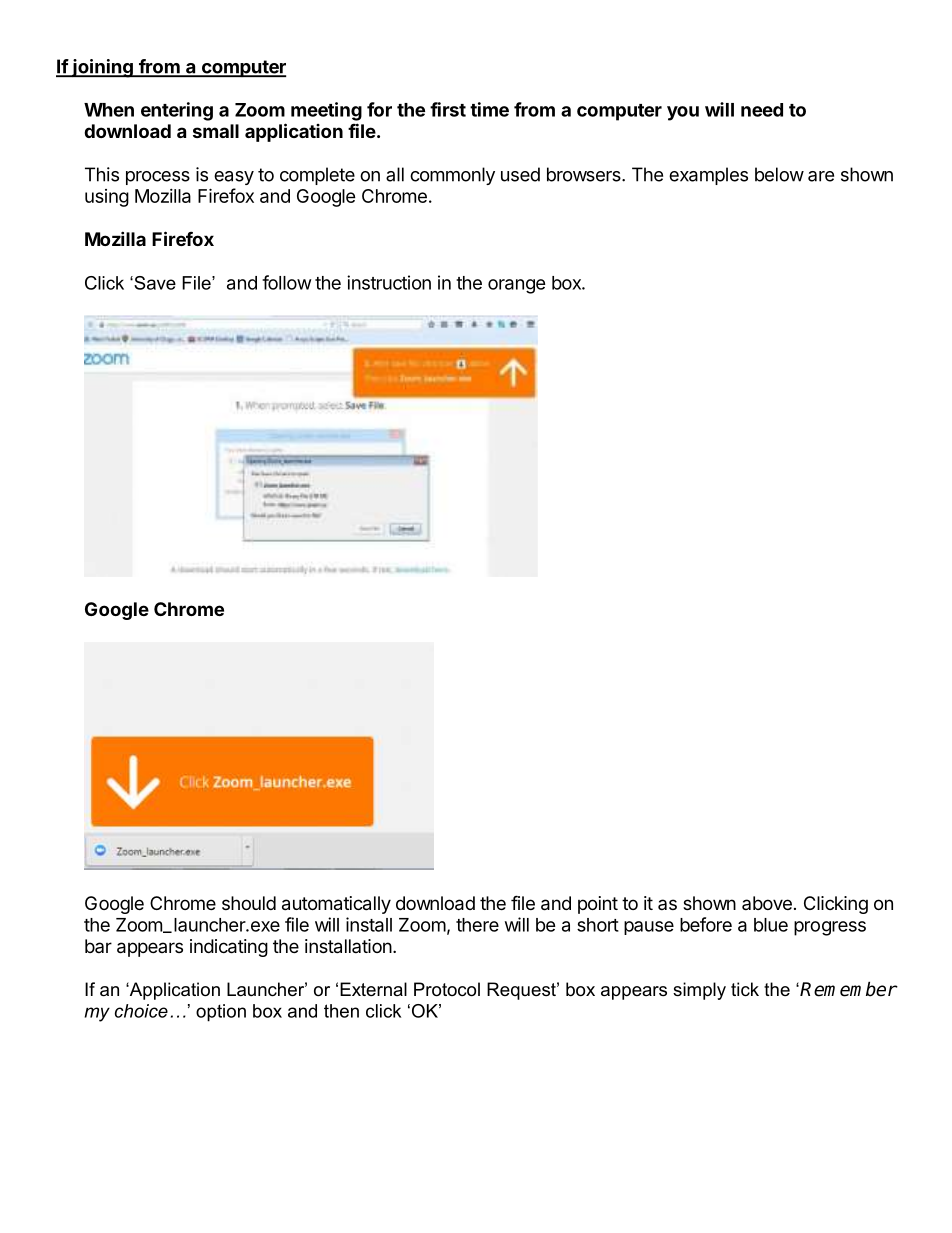 This page has width=952, height=1233. What do you see at coordinates (287, 282) in the page?
I see `follow` at bounding box center [287, 282].
